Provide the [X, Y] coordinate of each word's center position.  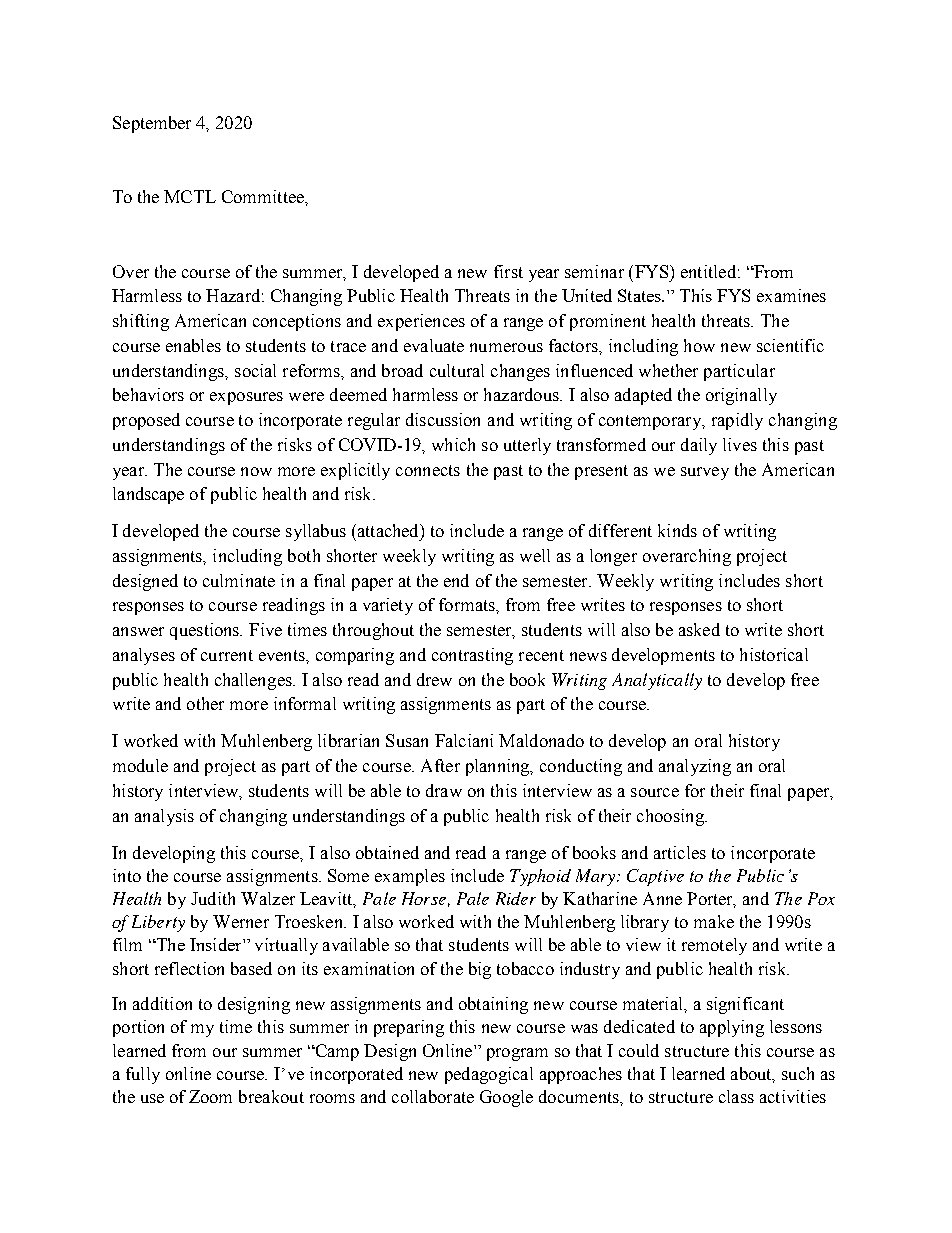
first [508, 271]
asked [699, 629]
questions [206, 631]
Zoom [210, 1096]
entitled [708, 271]
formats [468, 604]
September [152, 124]
